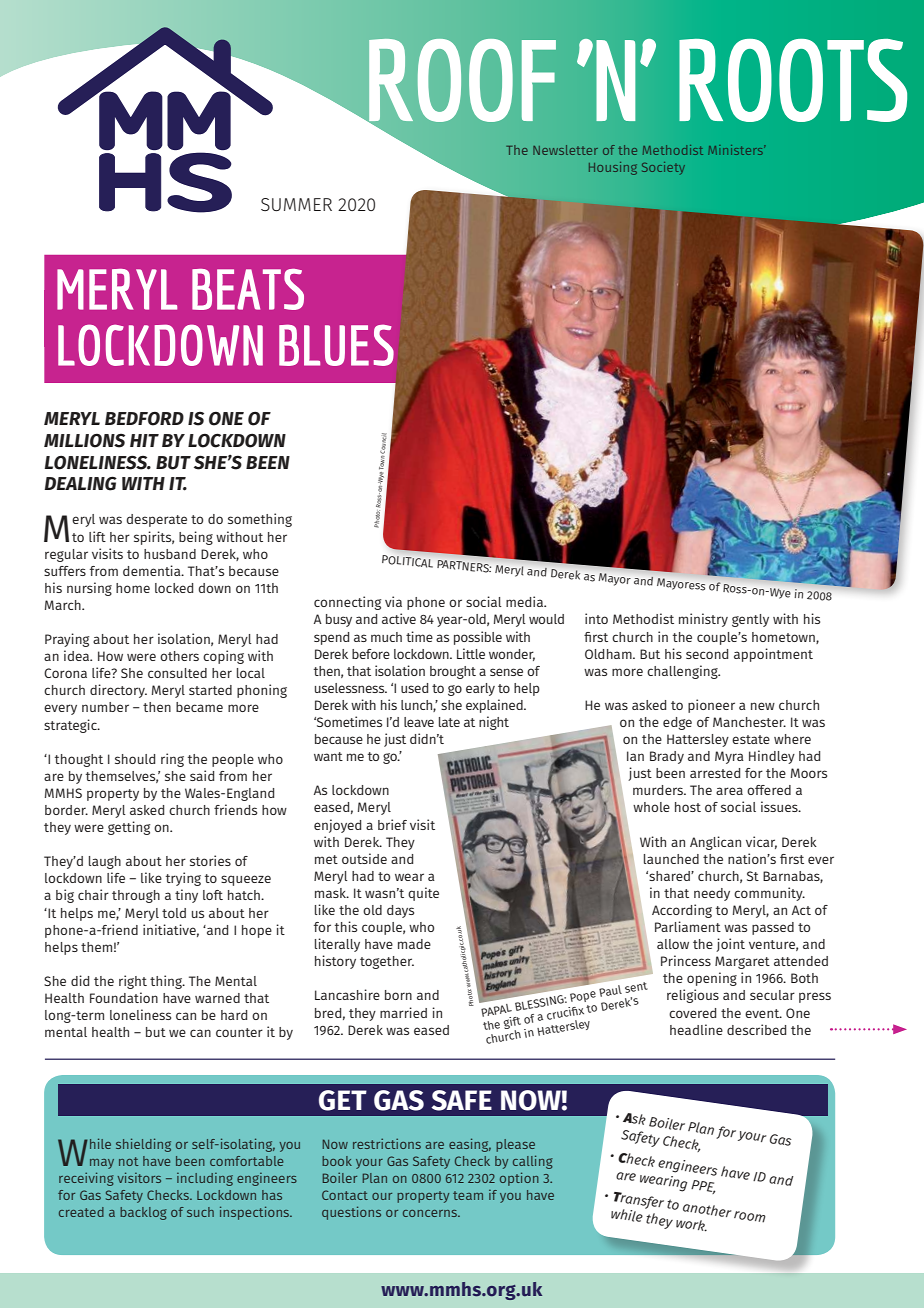  What do you see at coordinates (144, 419) in the screenshot?
I see `BEDFORD` at bounding box center [144, 419].
